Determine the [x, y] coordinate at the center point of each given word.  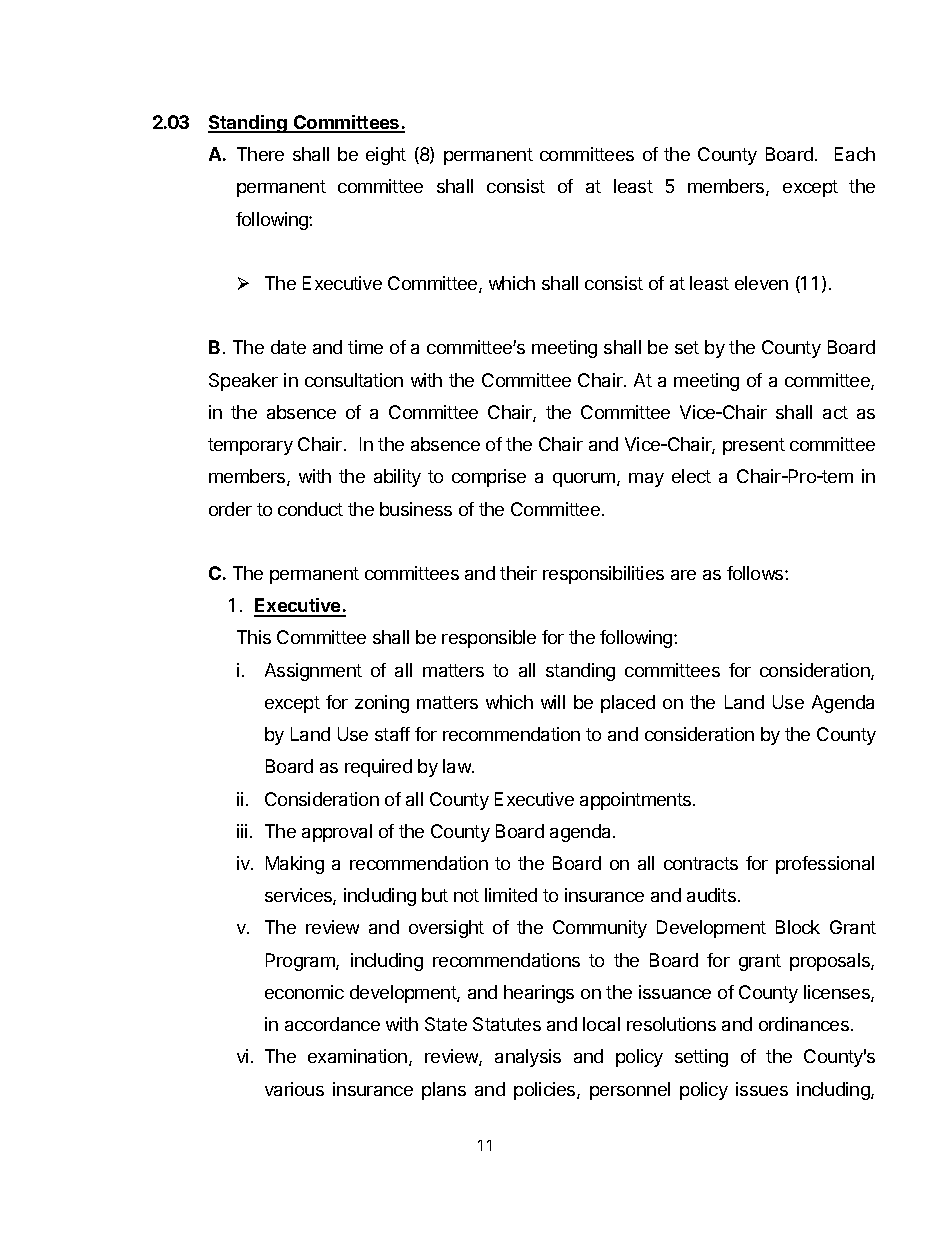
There [260, 154]
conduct [310, 509]
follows [756, 573]
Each [855, 154]
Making [295, 865]
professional [825, 865]
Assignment [313, 672]
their [518, 573]
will [553, 702]
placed [628, 704]
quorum [584, 480]
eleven [761, 283]
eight [386, 156]
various [294, 1089]
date [288, 347]
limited [511, 895]
